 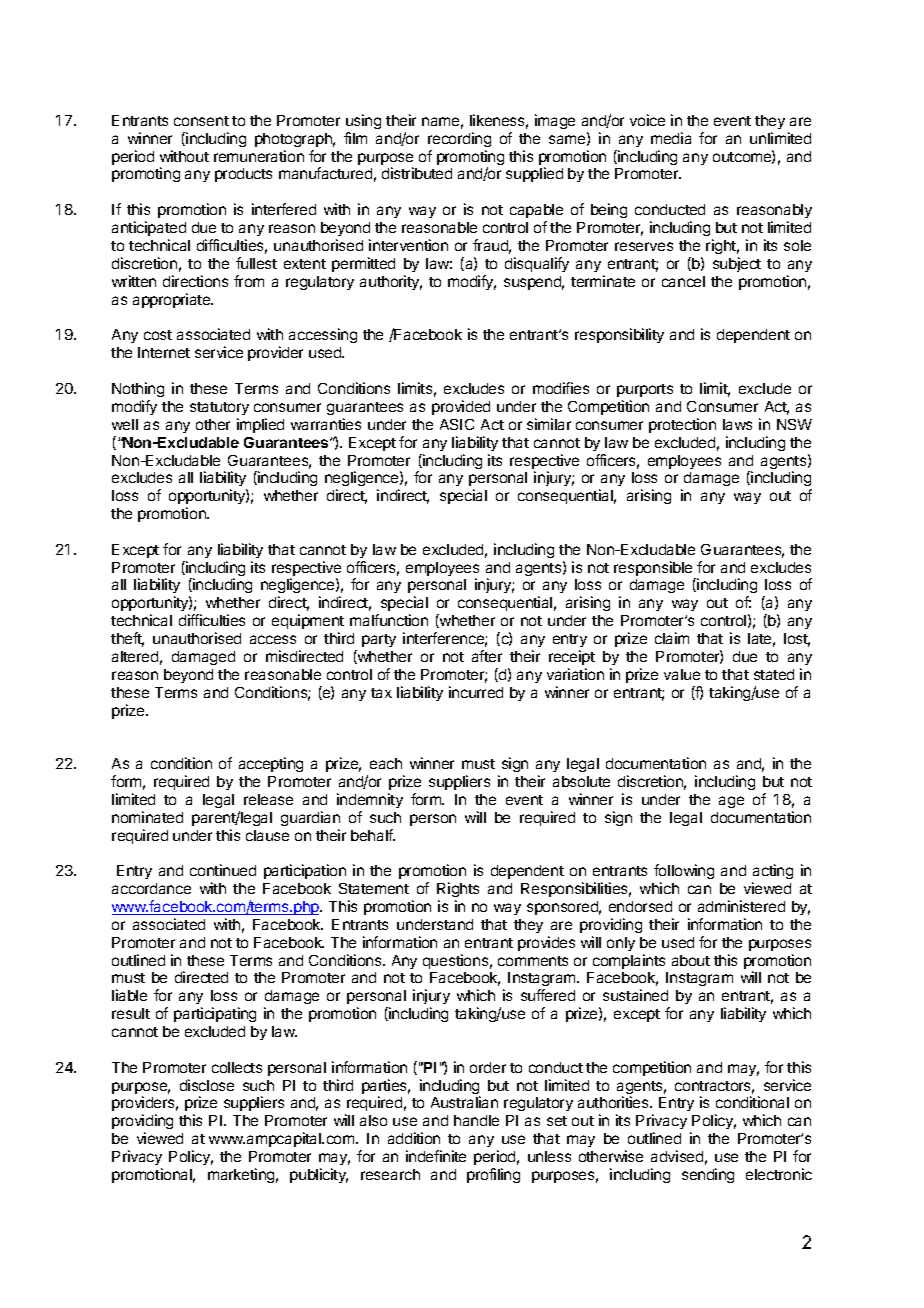 What do you see at coordinates (201, 121) in the page?
I see `consent` at bounding box center [201, 121].
